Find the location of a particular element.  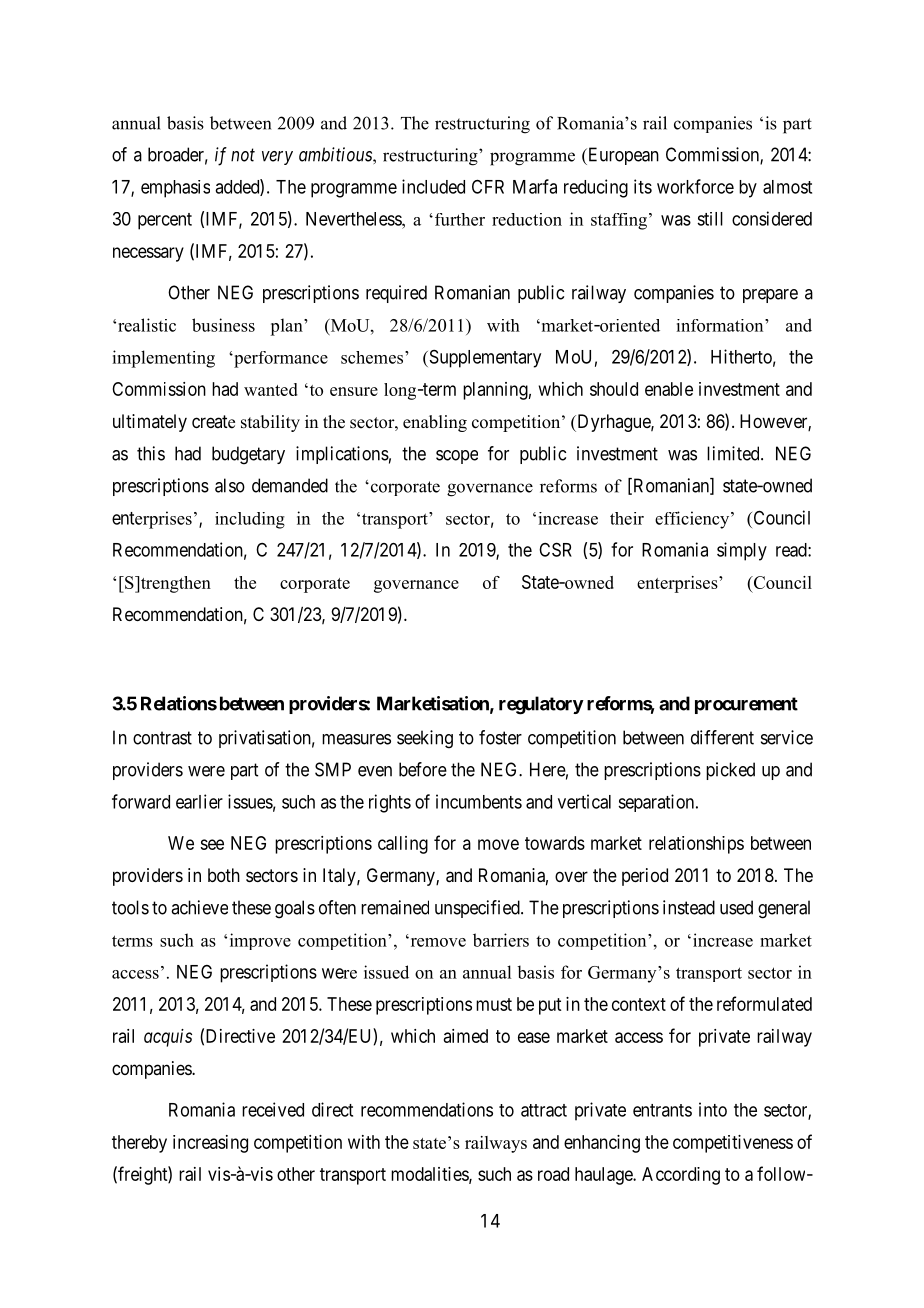

procurement is located at coordinates (746, 705).
